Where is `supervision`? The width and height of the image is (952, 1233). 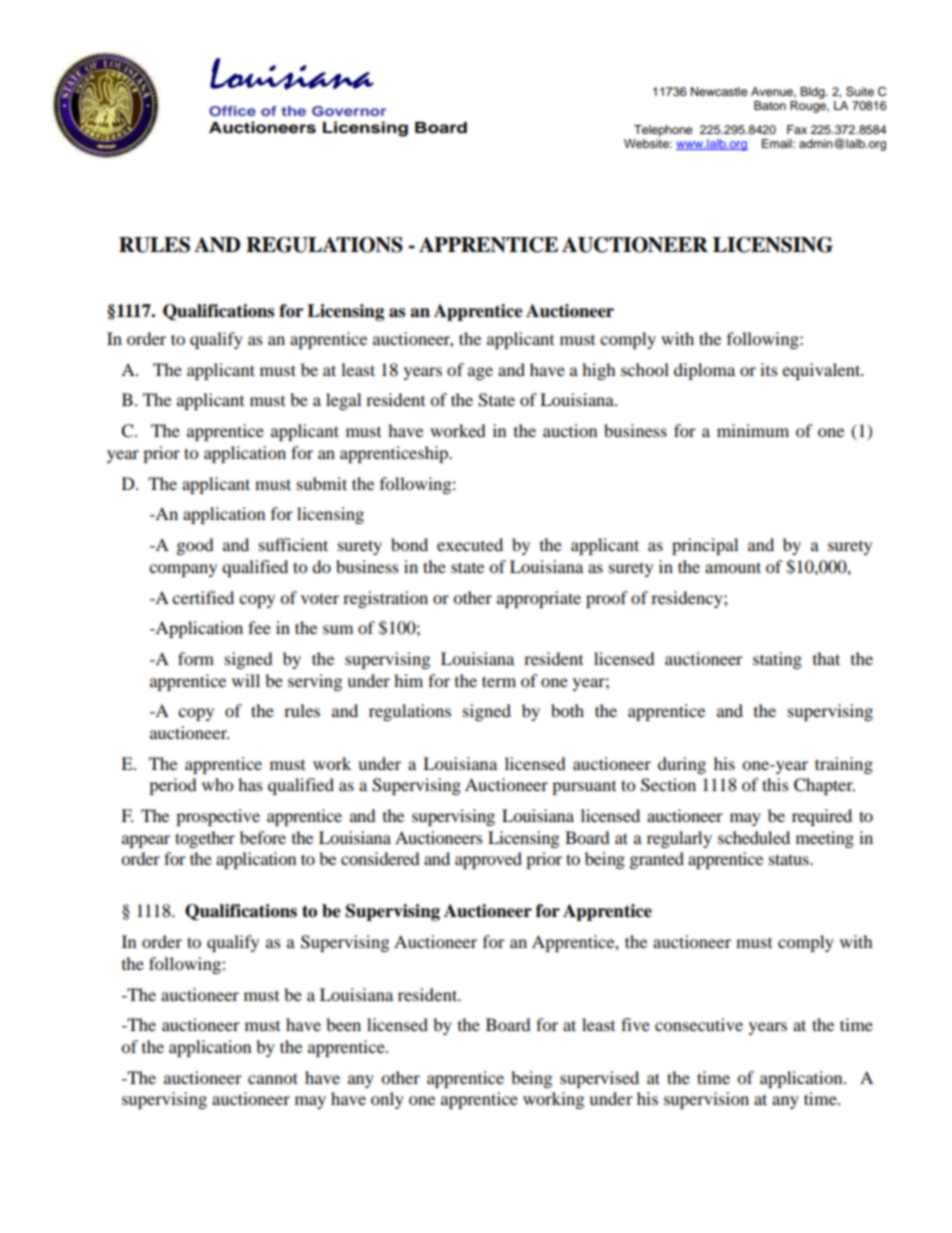
supervision is located at coordinates (706, 1100).
